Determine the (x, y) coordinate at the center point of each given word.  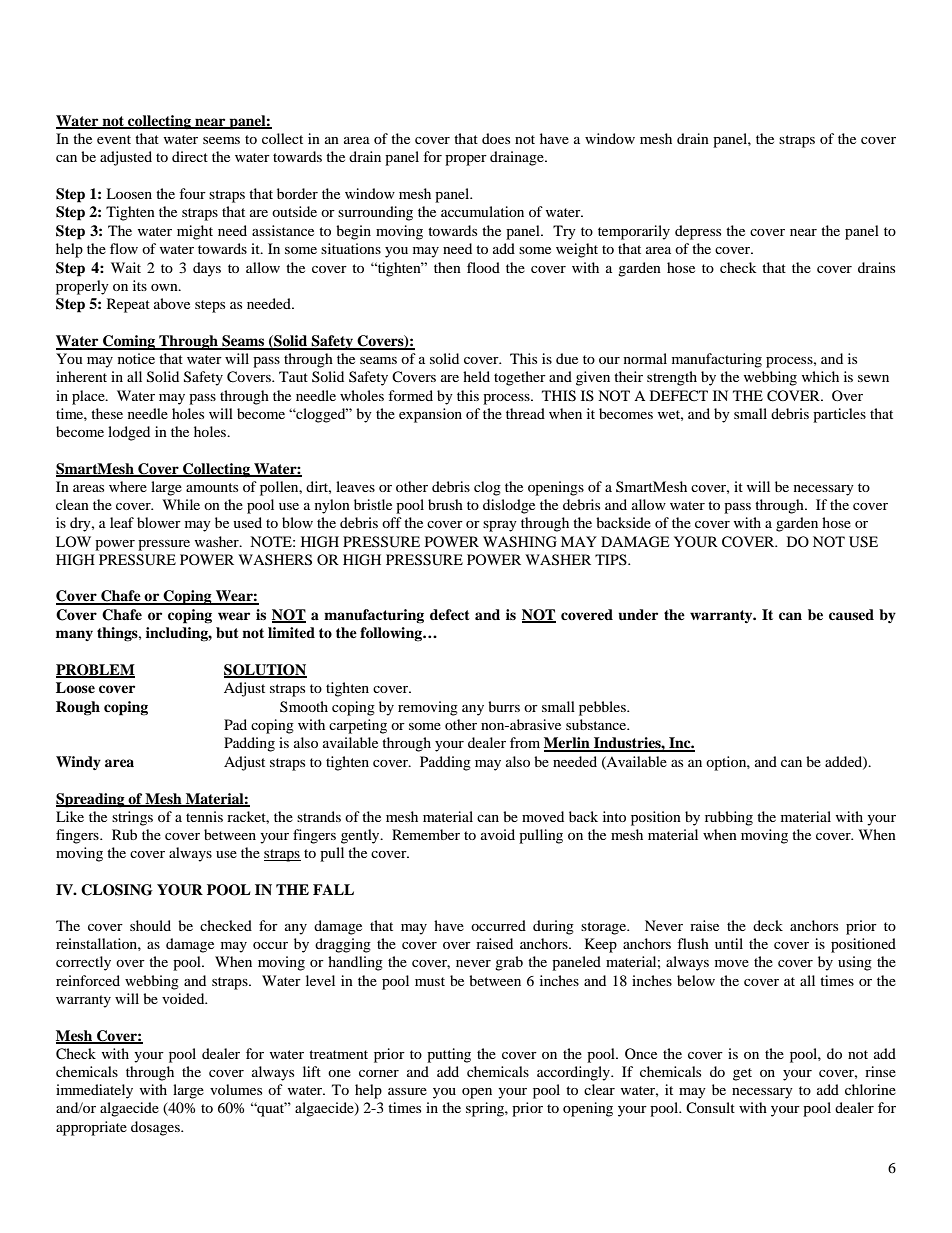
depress (698, 232)
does (496, 138)
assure (407, 1091)
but (227, 633)
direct (190, 156)
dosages (156, 1128)
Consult (710, 1108)
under (638, 615)
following (392, 634)
